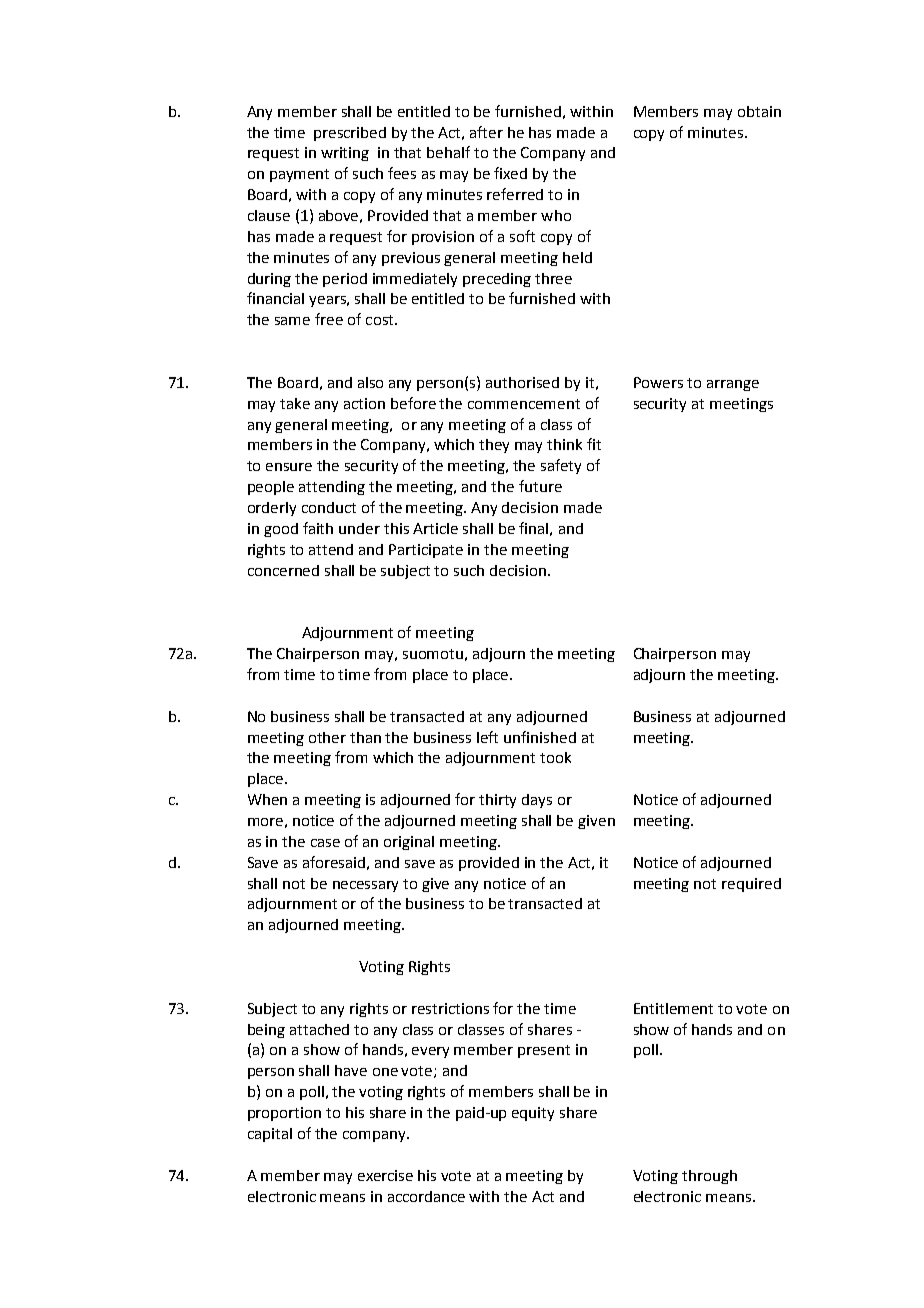 The height and width of the screenshot is (1308, 924). Describe the element at coordinates (510, 173) in the screenshot. I see `fixed` at that location.
